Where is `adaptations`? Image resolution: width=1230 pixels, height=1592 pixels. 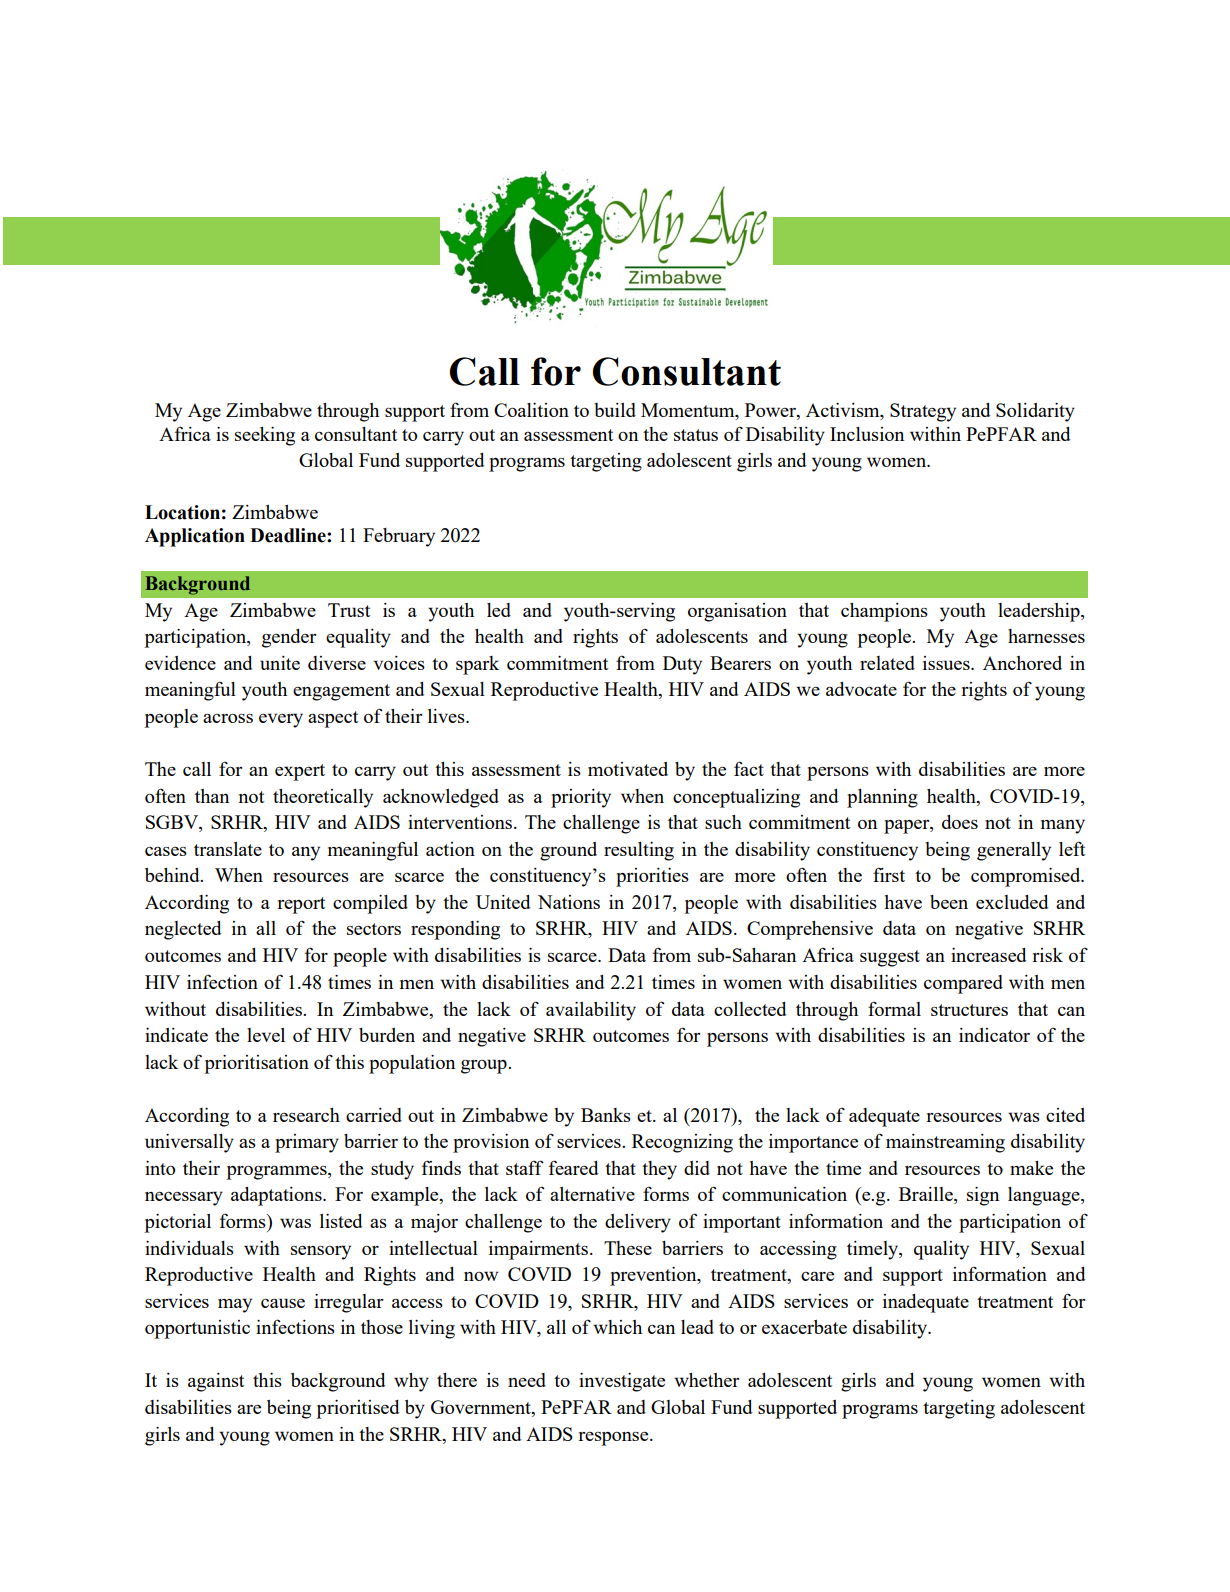 adaptations is located at coordinates (277, 1196).
